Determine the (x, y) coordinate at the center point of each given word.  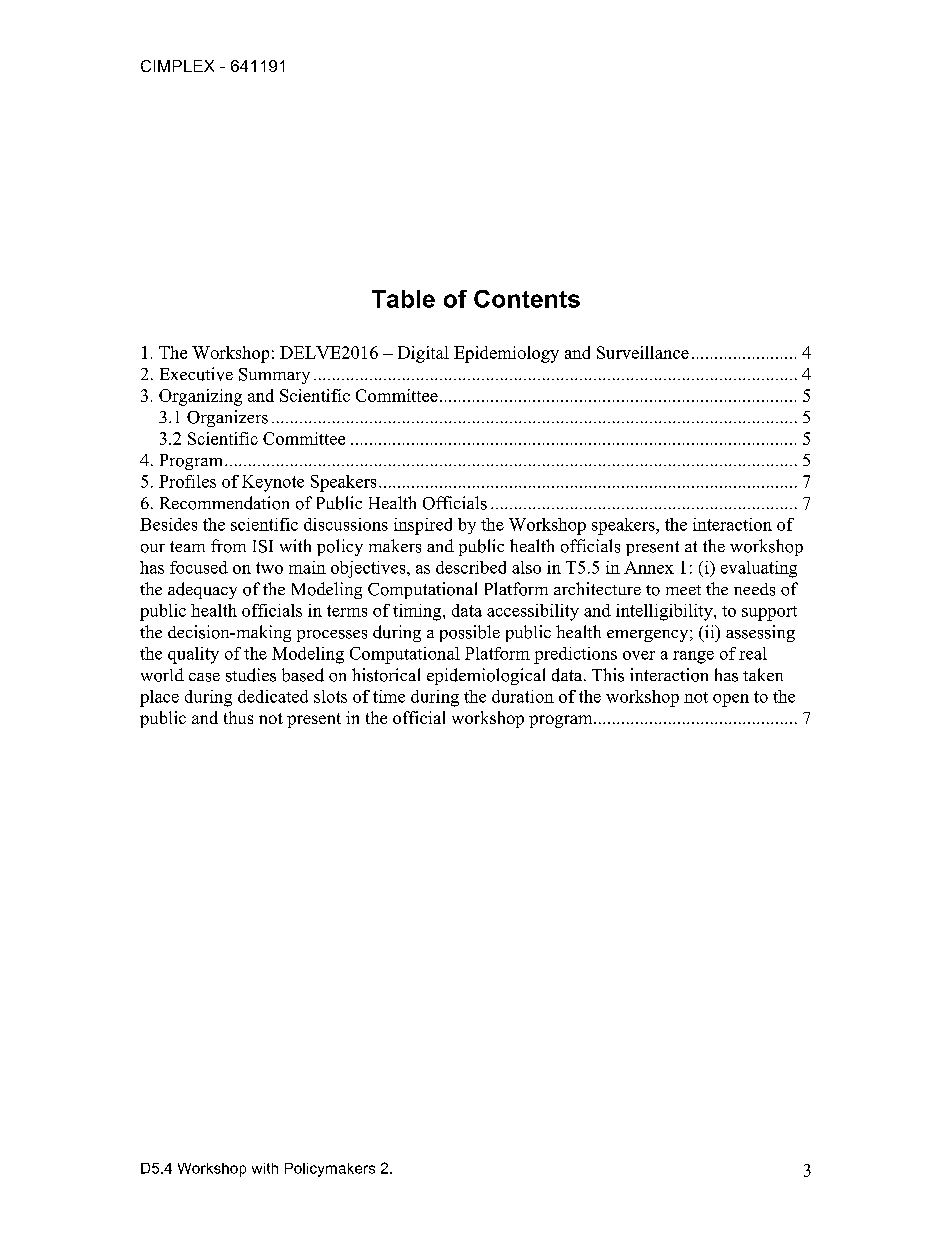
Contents (527, 299)
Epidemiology (506, 354)
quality (193, 655)
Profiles (187, 481)
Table (403, 299)
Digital (423, 354)
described (471, 567)
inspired (423, 526)
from (228, 546)
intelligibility (665, 612)
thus (238, 717)
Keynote (273, 483)
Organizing (200, 397)
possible (470, 633)
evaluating (759, 569)
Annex (649, 567)
